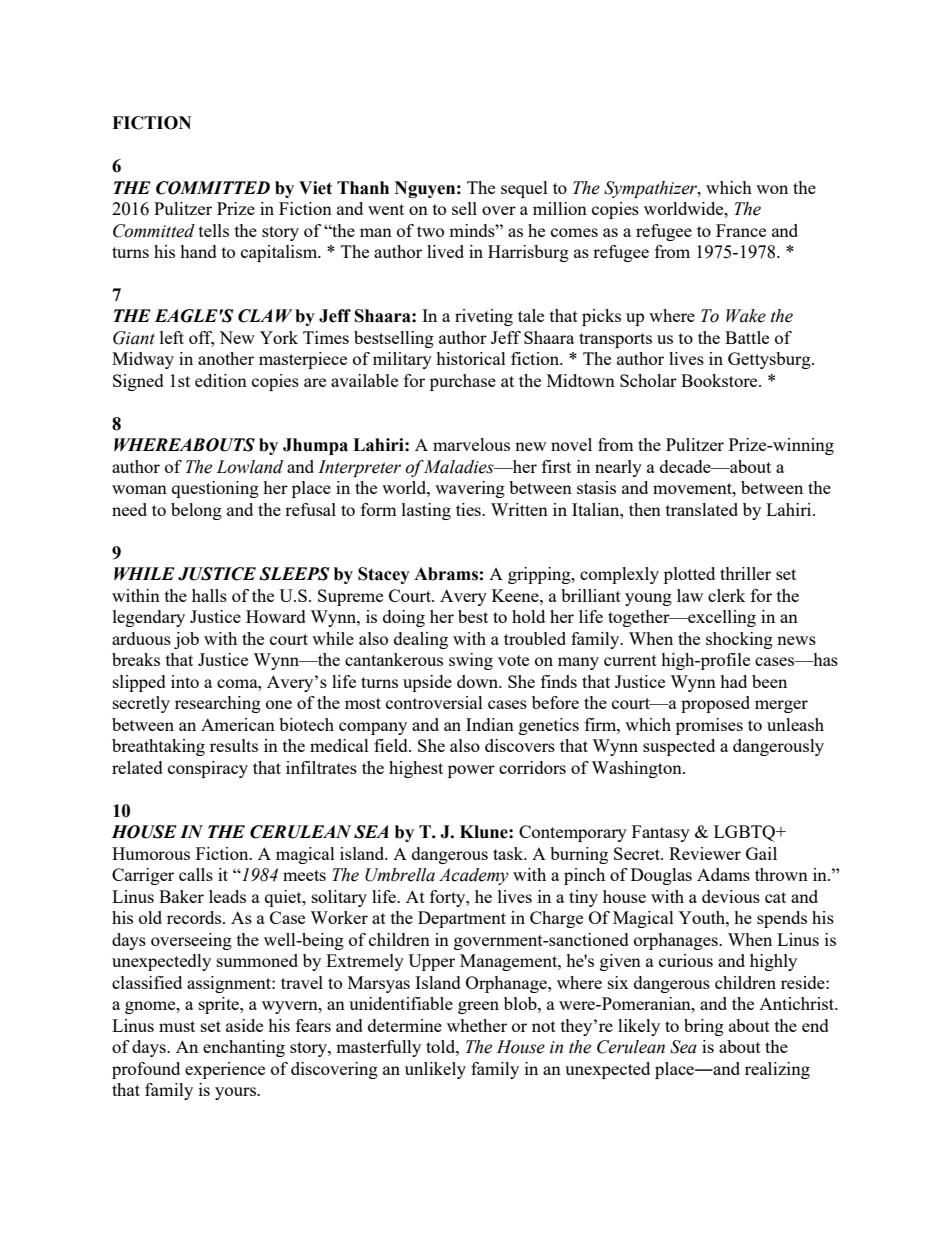 The width and height of the document is (952, 1233). What do you see at coordinates (208, 769) in the document?
I see `conspiracy` at bounding box center [208, 769].
